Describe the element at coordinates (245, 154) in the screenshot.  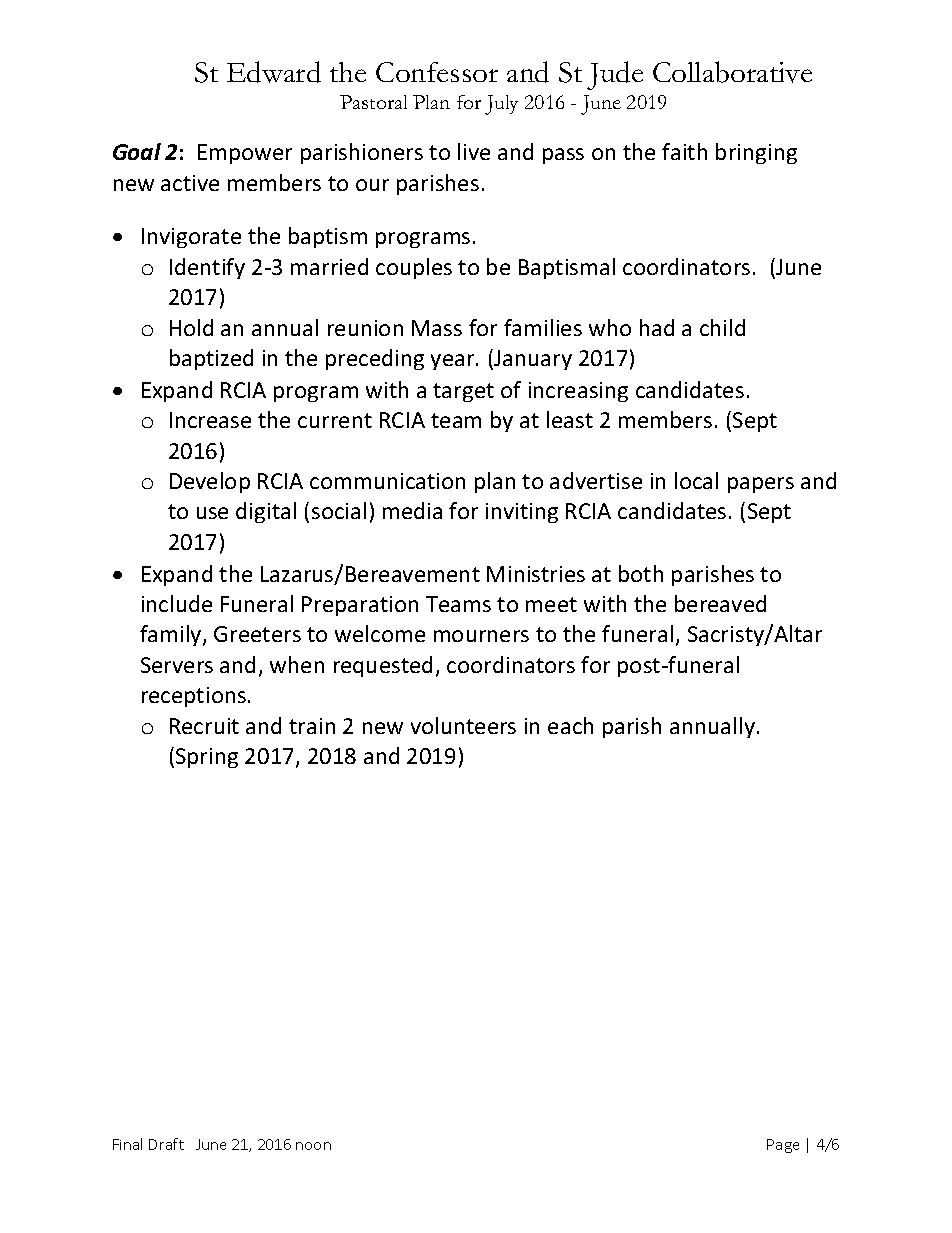
I see `Empower` at that location.
